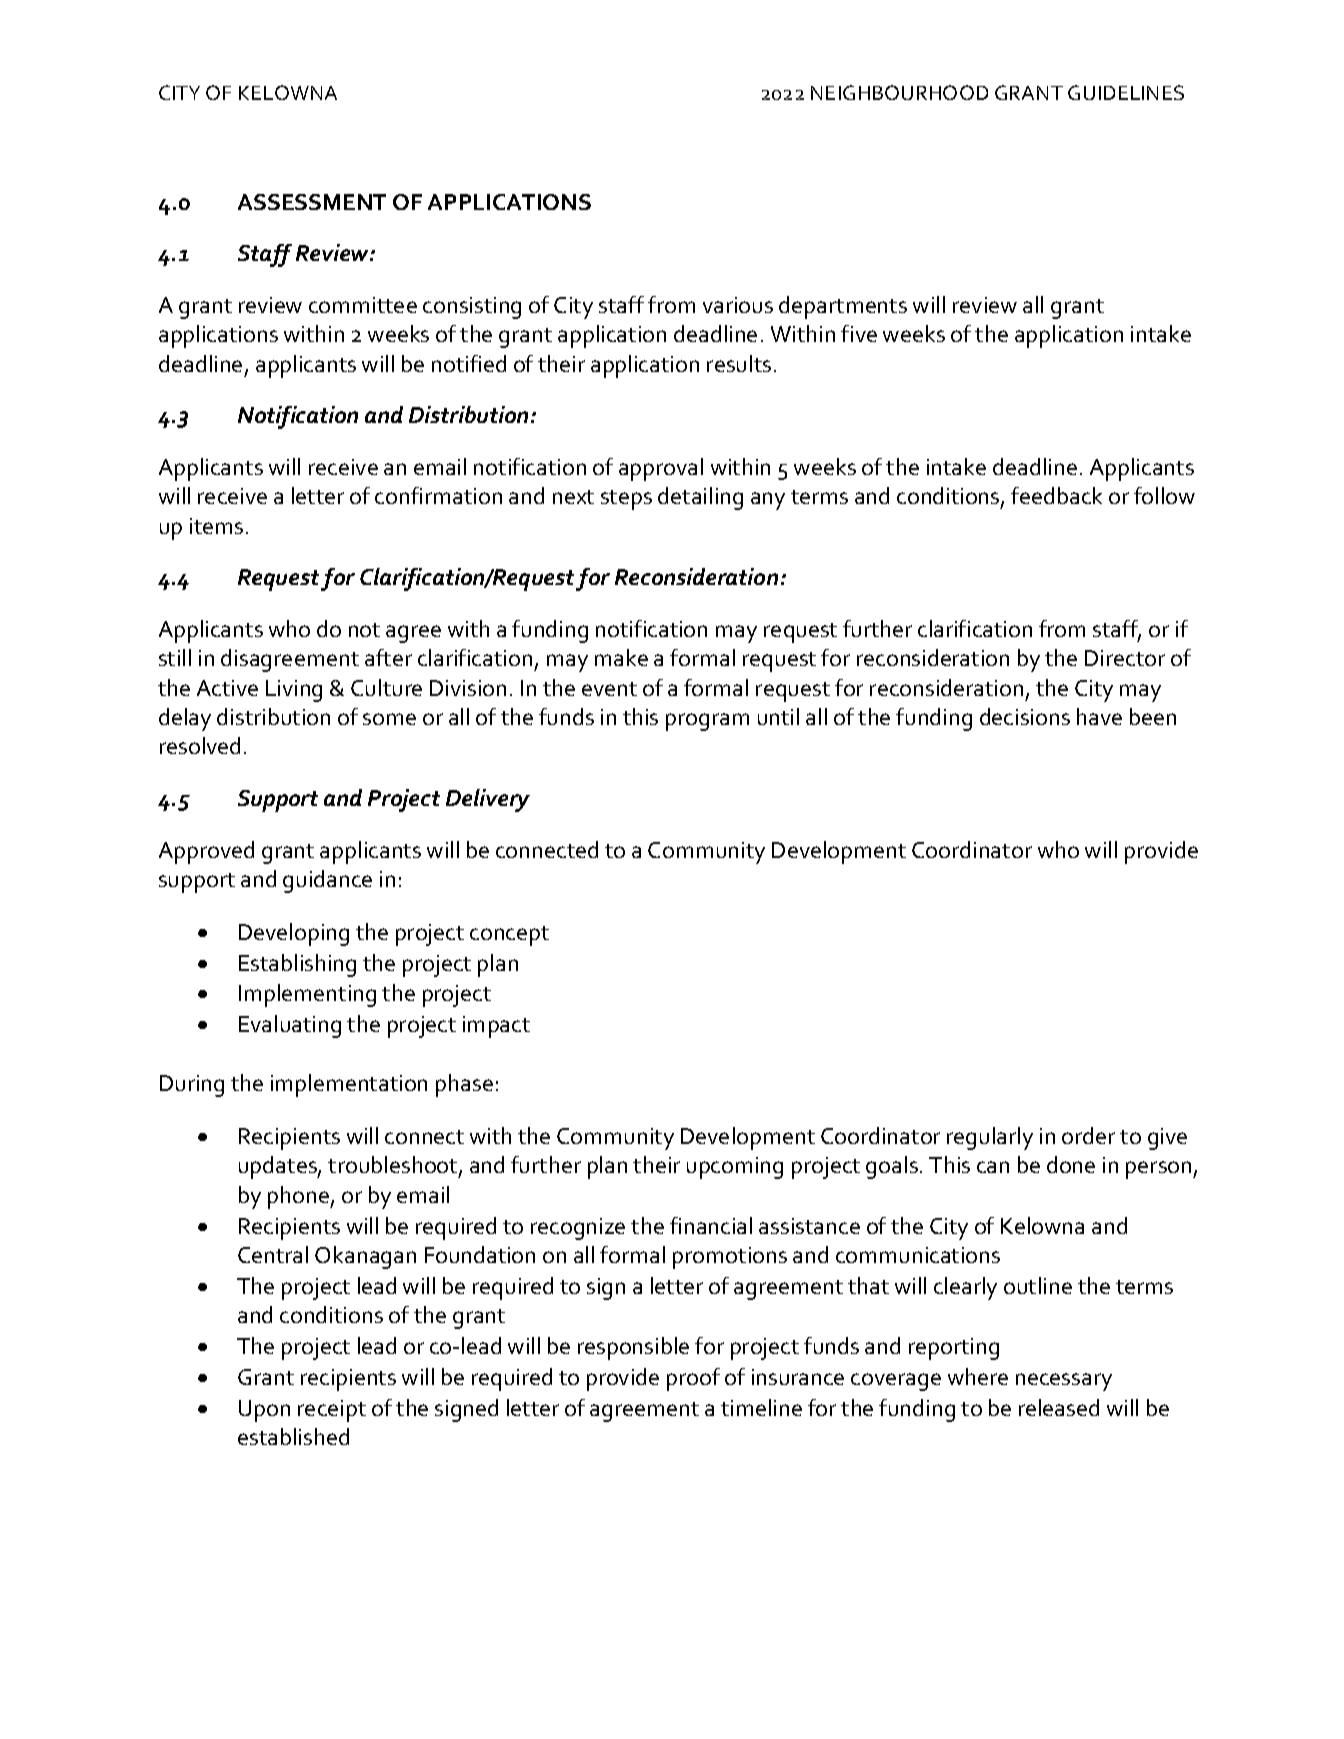 Image resolution: width=1344 pixels, height=1739 pixels. I want to click on upcoming, so click(735, 1168).
